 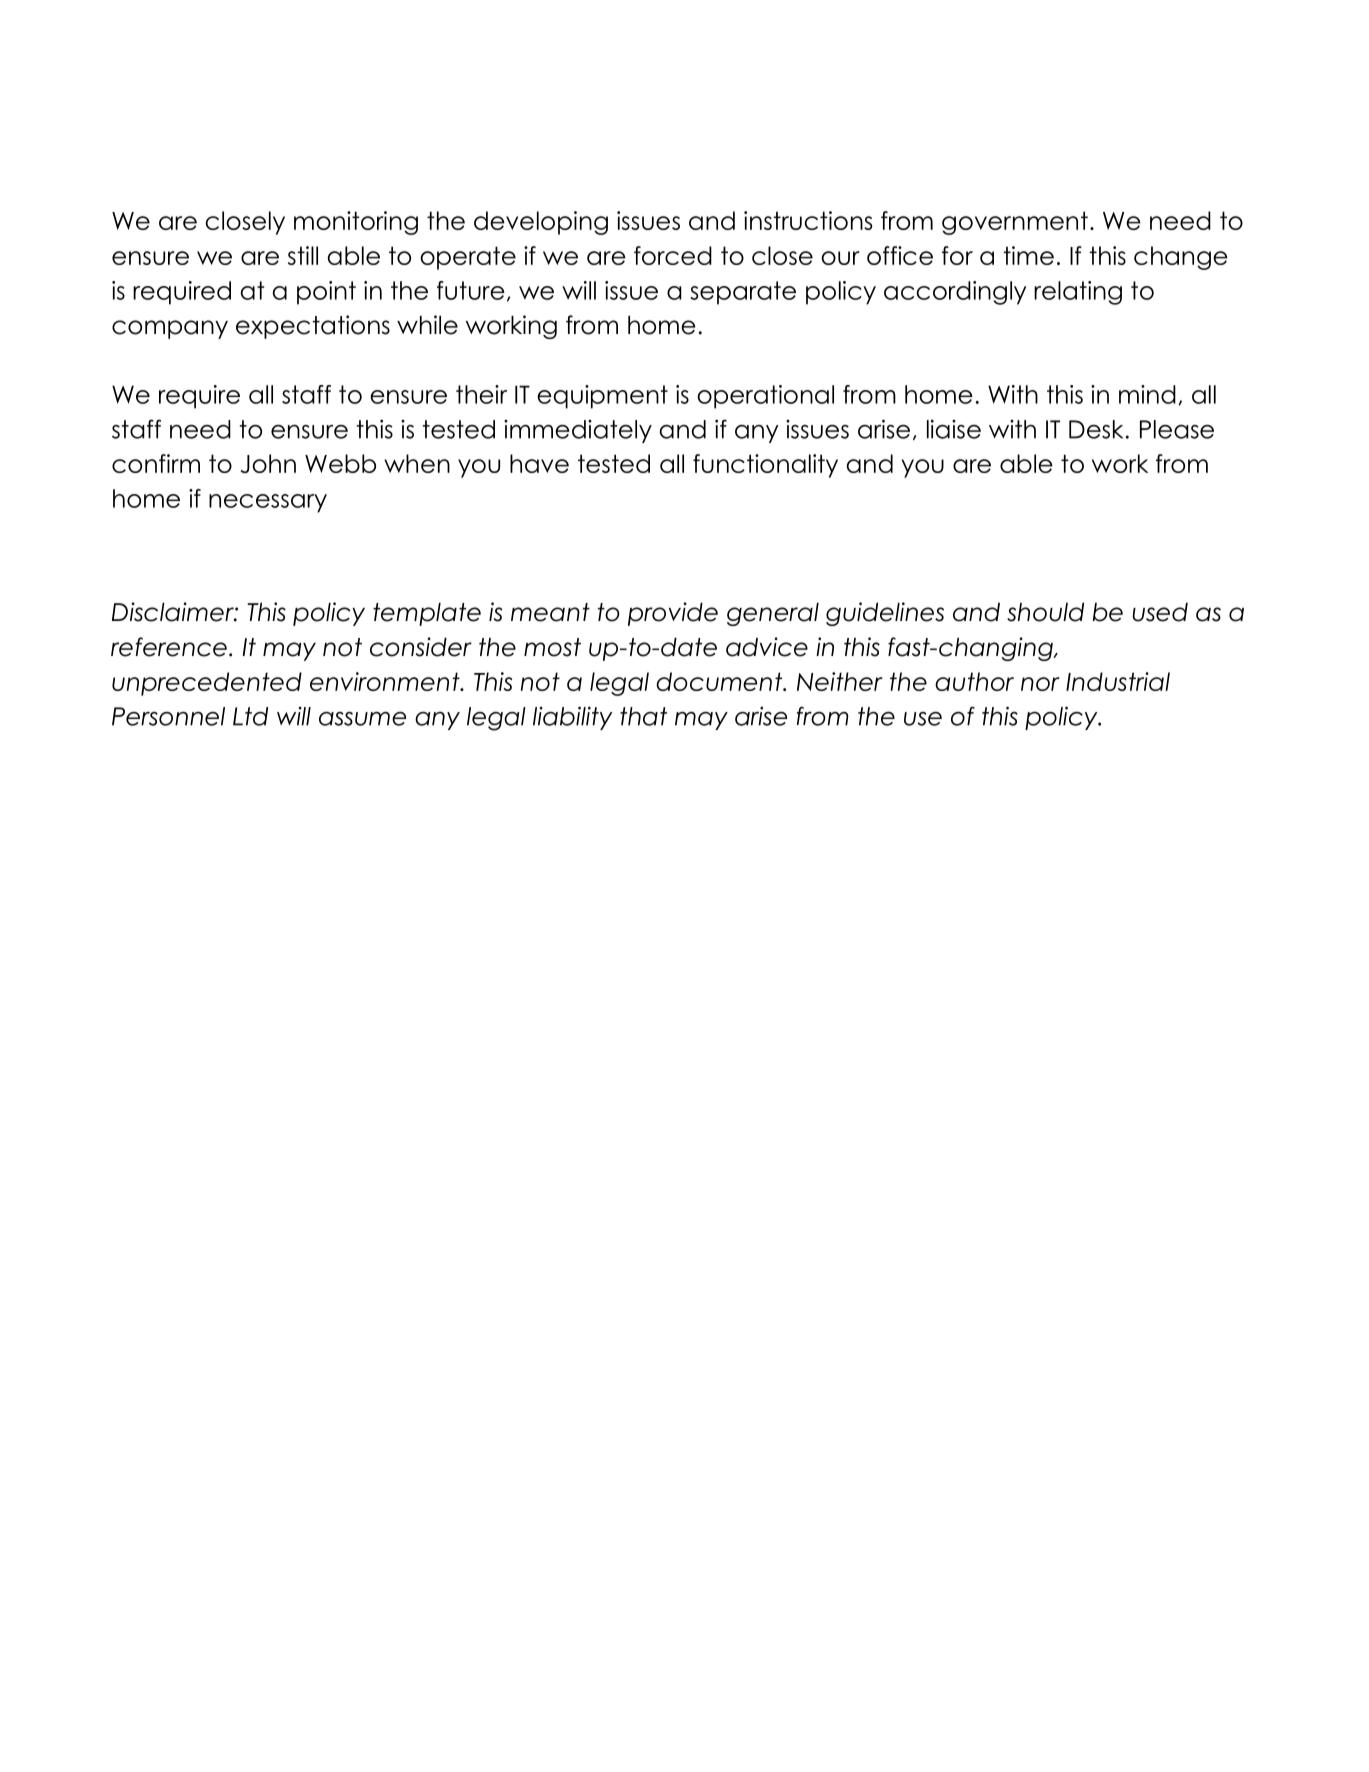 What do you see at coordinates (250, 716) in the document?
I see `Ltd` at bounding box center [250, 716].
